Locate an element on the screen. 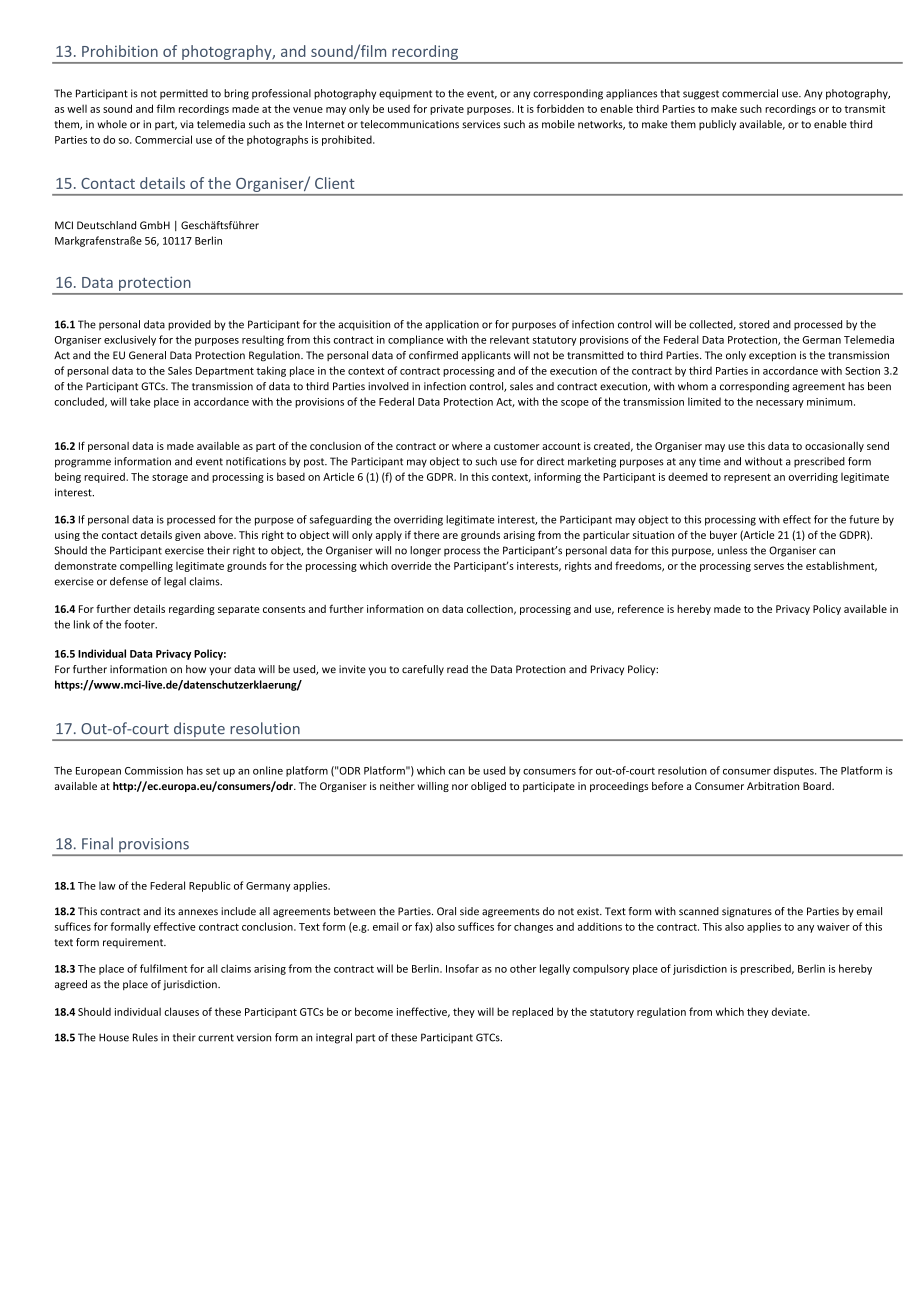 The height and width of the screenshot is (1309, 924). permitted is located at coordinates (184, 94).
